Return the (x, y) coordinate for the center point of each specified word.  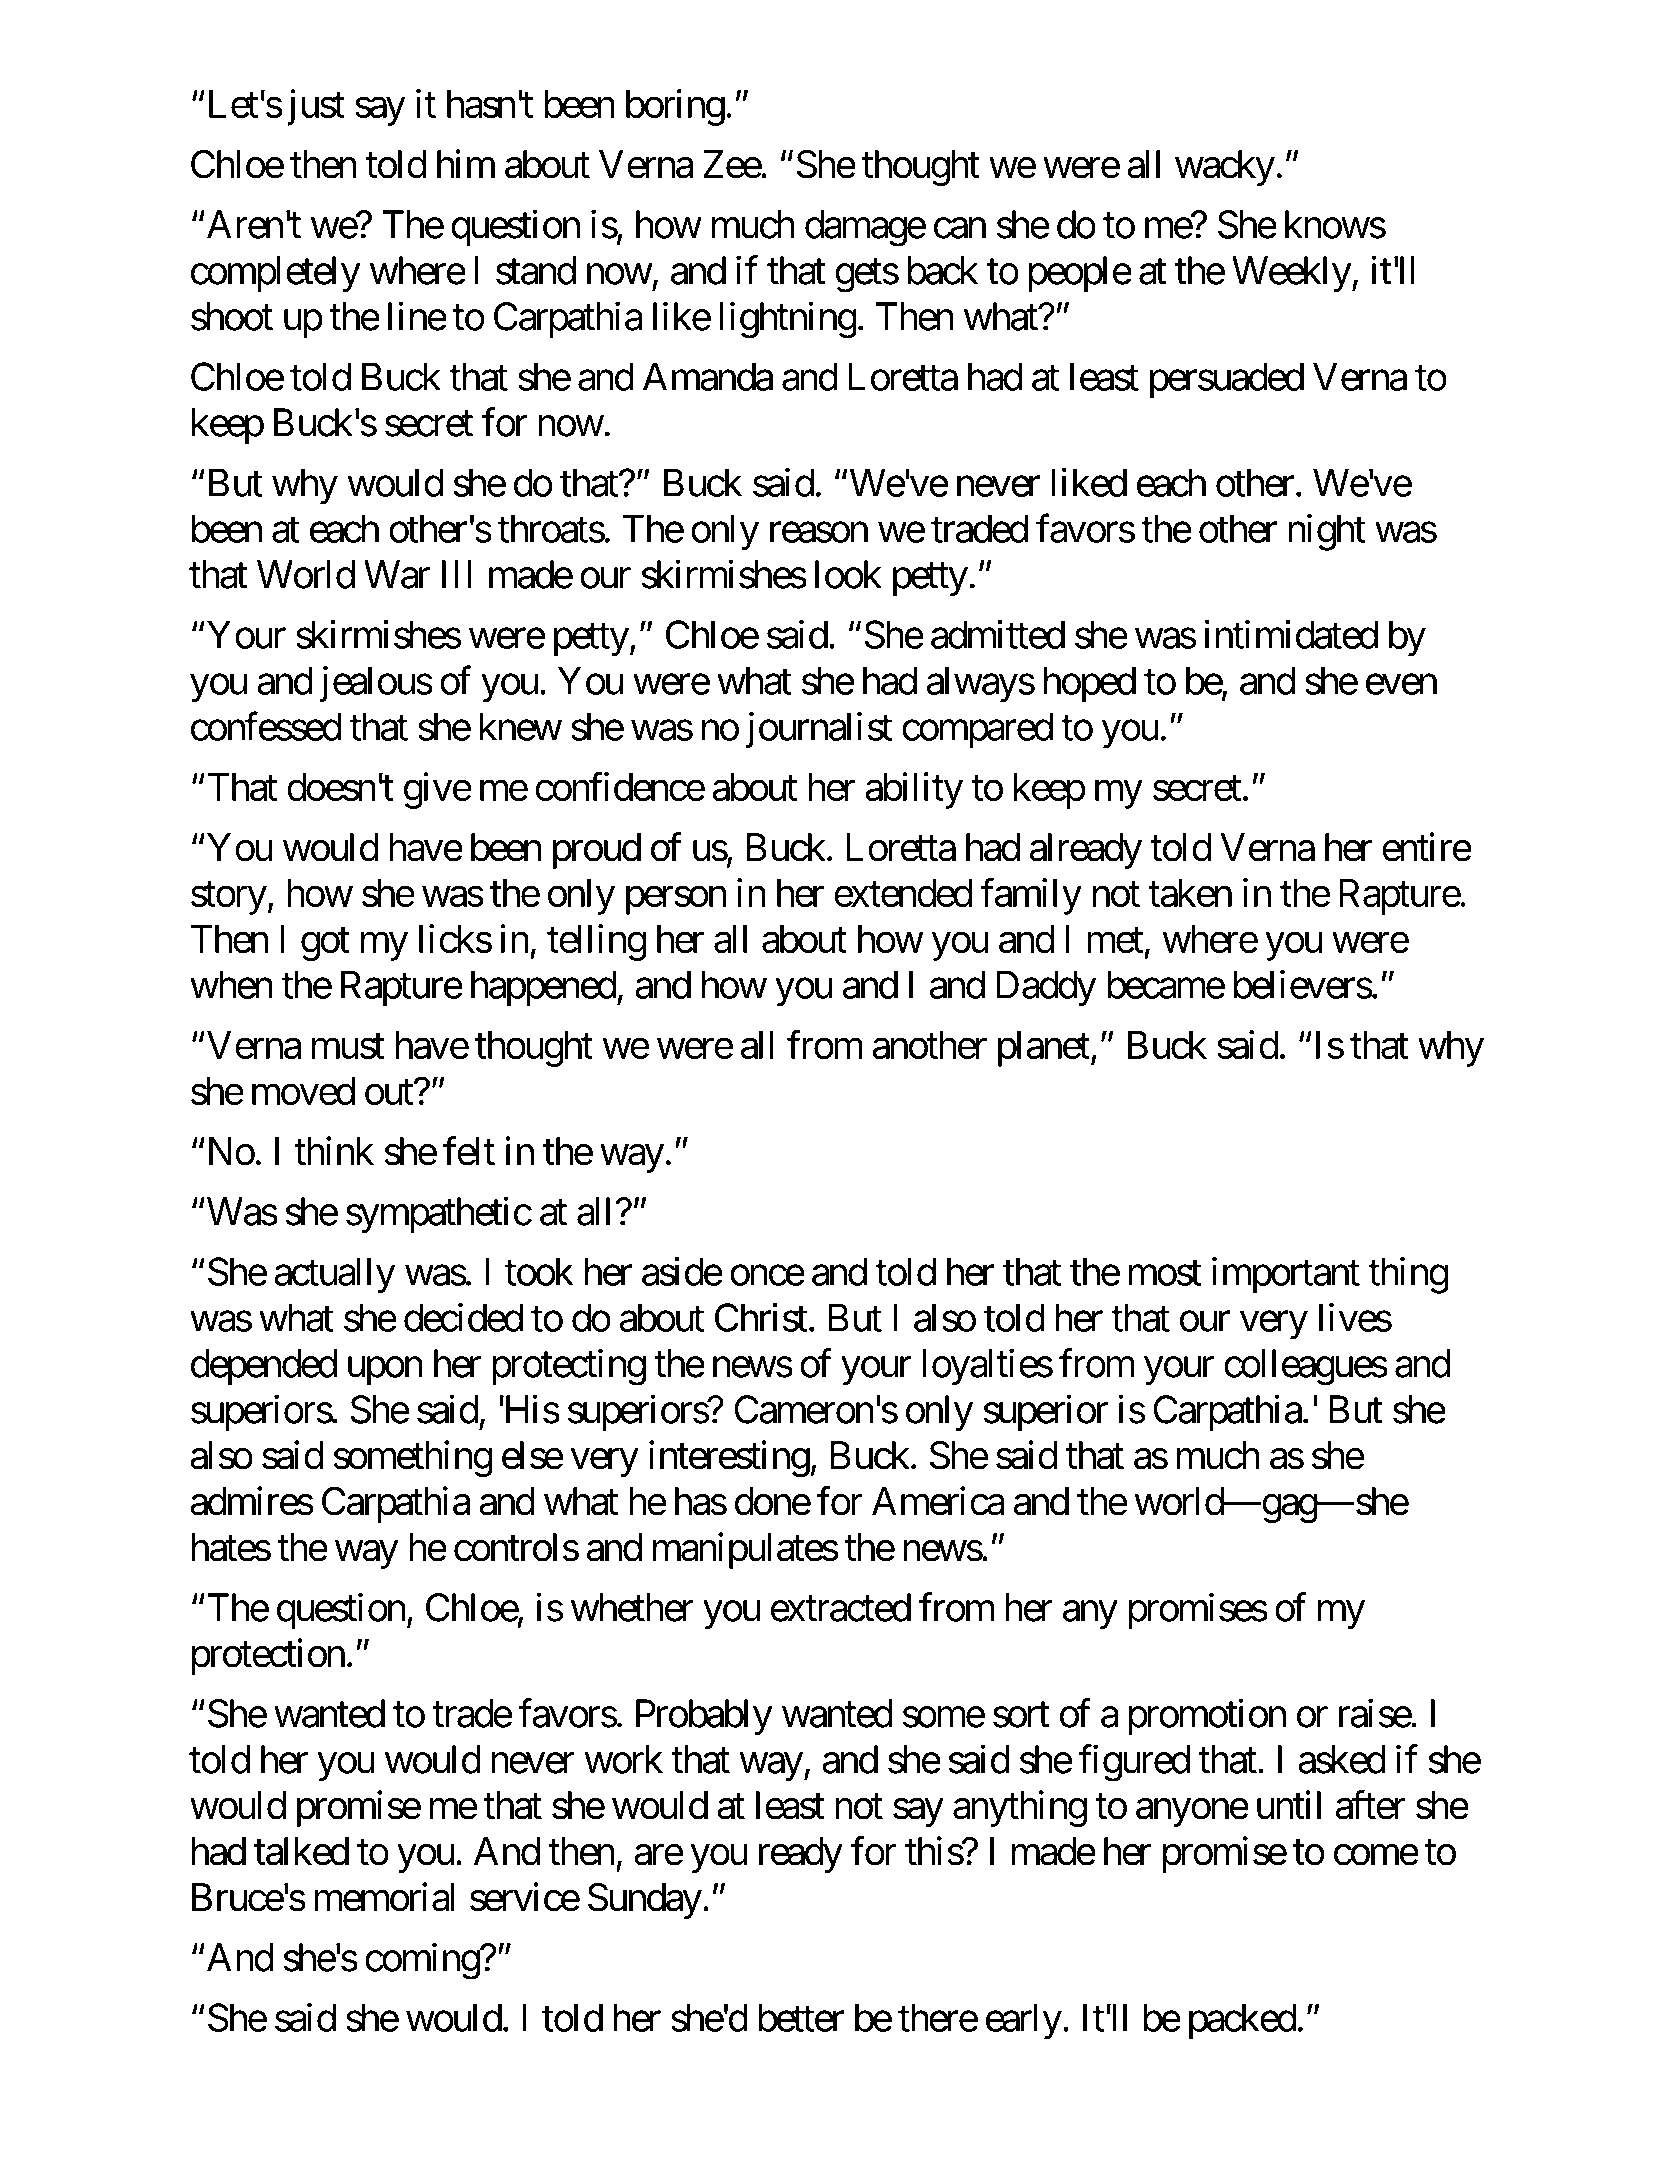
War (397, 575)
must (348, 1046)
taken (1190, 893)
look (848, 574)
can (960, 228)
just (316, 107)
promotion (1207, 1717)
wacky (1225, 168)
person (676, 901)
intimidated (1291, 634)
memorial (384, 1897)
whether (632, 1607)
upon (385, 1371)
